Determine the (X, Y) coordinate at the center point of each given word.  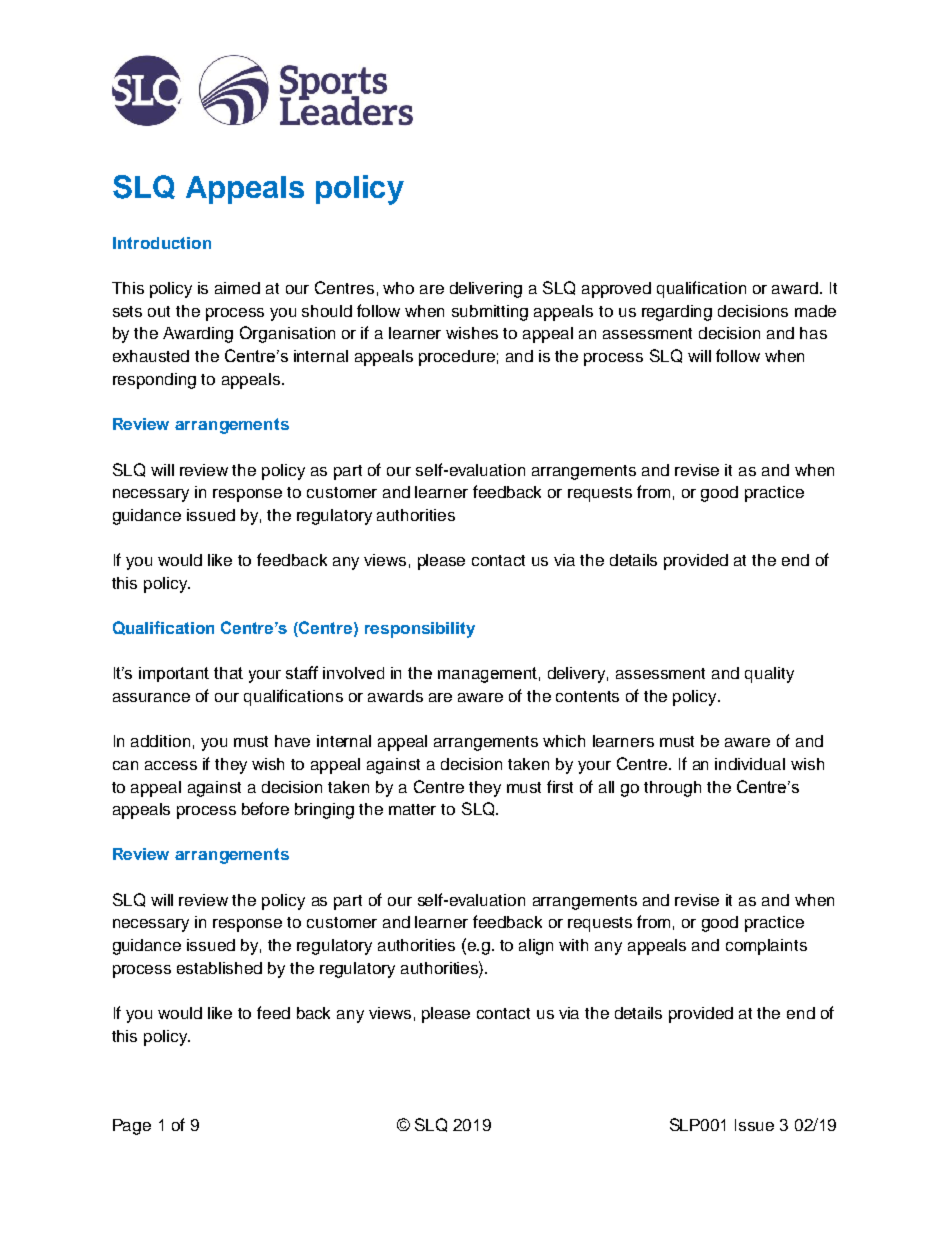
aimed (237, 288)
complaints (766, 947)
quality (769, 675)
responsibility (420, 630)
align (536, 947)
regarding (677, 313)
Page (132, 1127)
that (228, 673)
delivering (486, 290)
